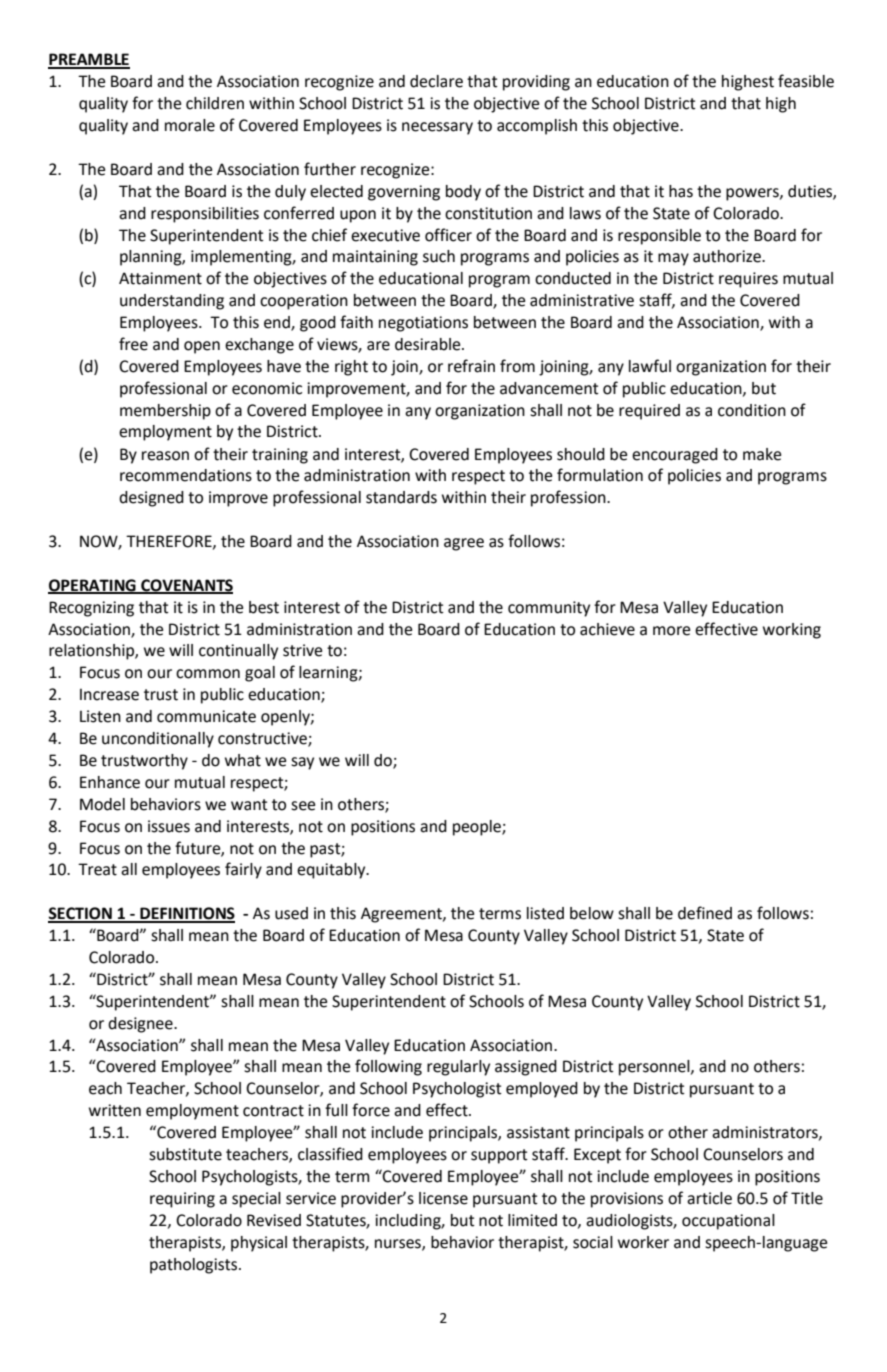 The image size is (887, 1372). I want to click on defined, so click(705, 913).
